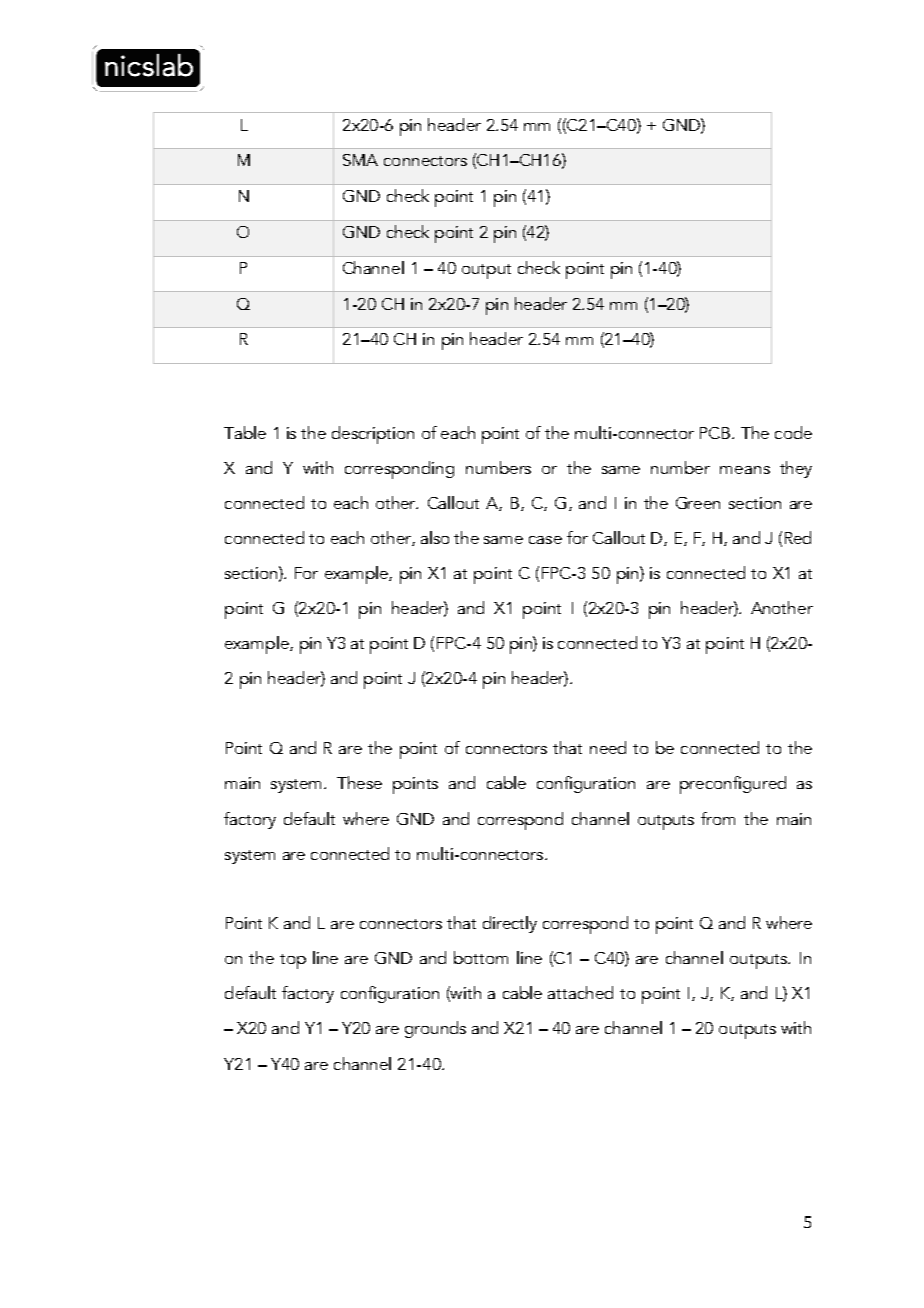  What do you see at coordinates (793, 432) in the screenshot?
I see `code` at bounding box center [793, 432].
